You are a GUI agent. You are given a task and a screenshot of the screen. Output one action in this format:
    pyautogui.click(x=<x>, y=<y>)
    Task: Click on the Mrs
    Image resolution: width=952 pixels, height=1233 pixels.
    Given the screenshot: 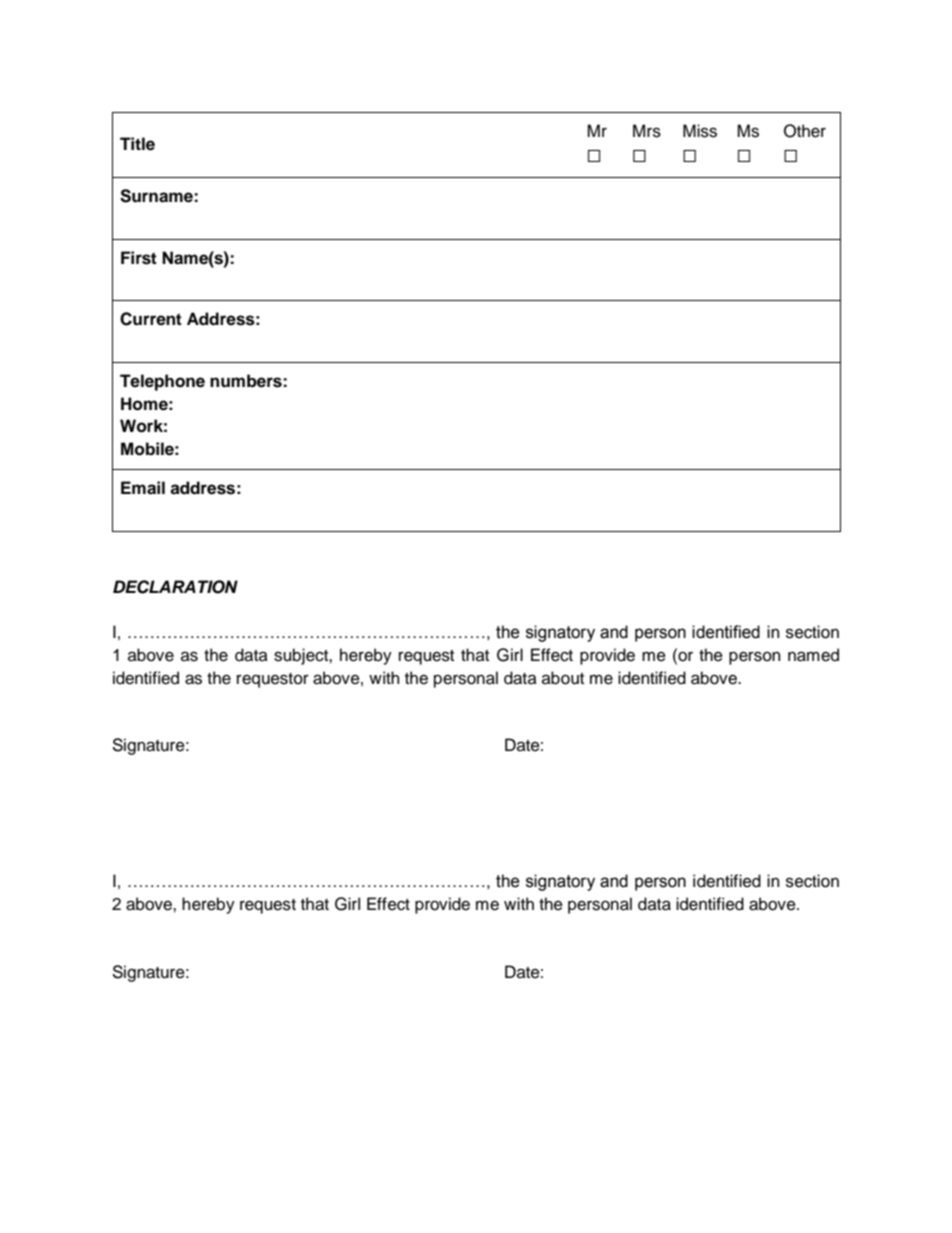 What is the action you would take?
    pyautogui.click(x=647, y=131)
